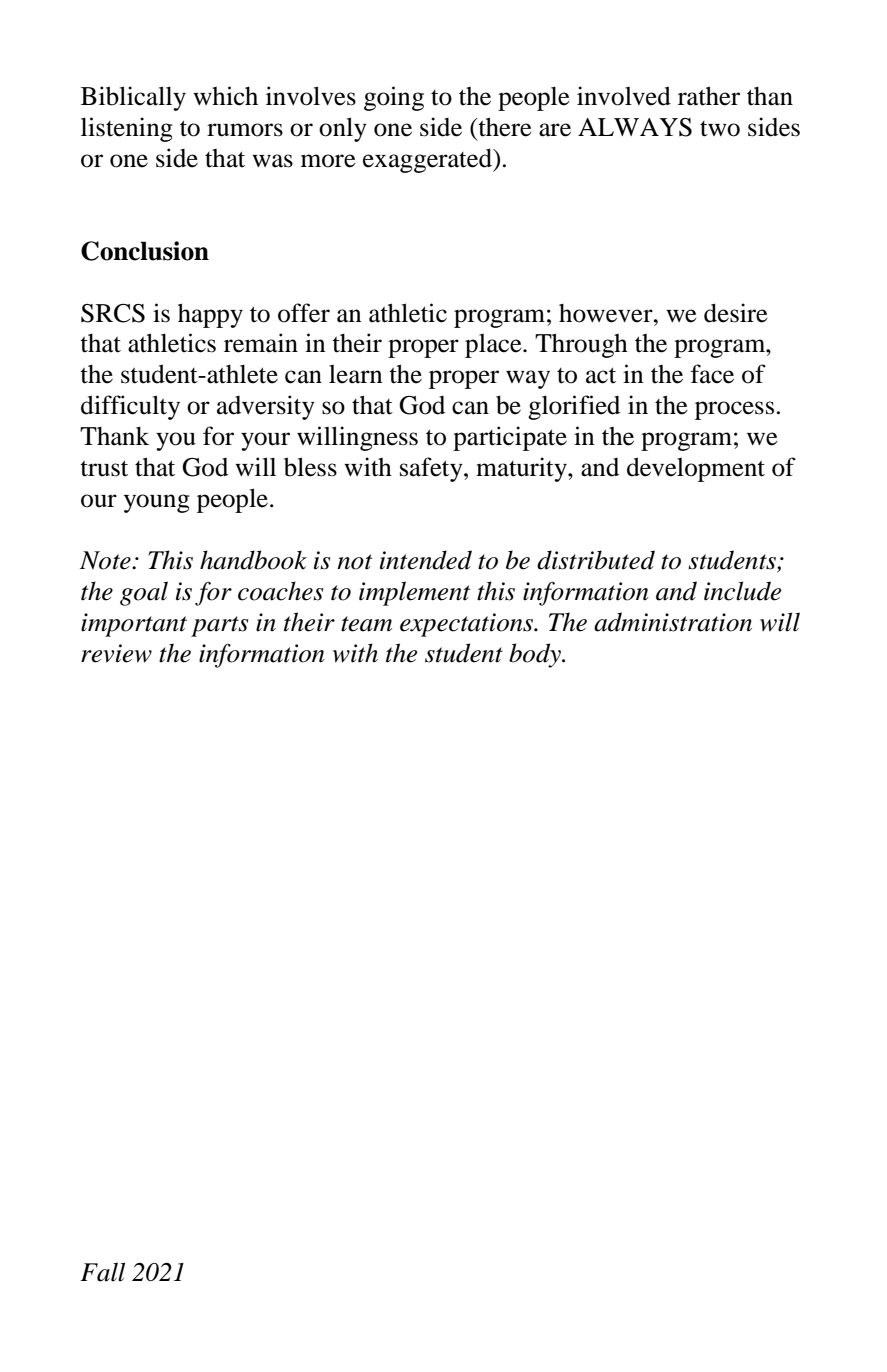  Describe the element at coordinates (742, 591) in the document. I see `include` at that location.
